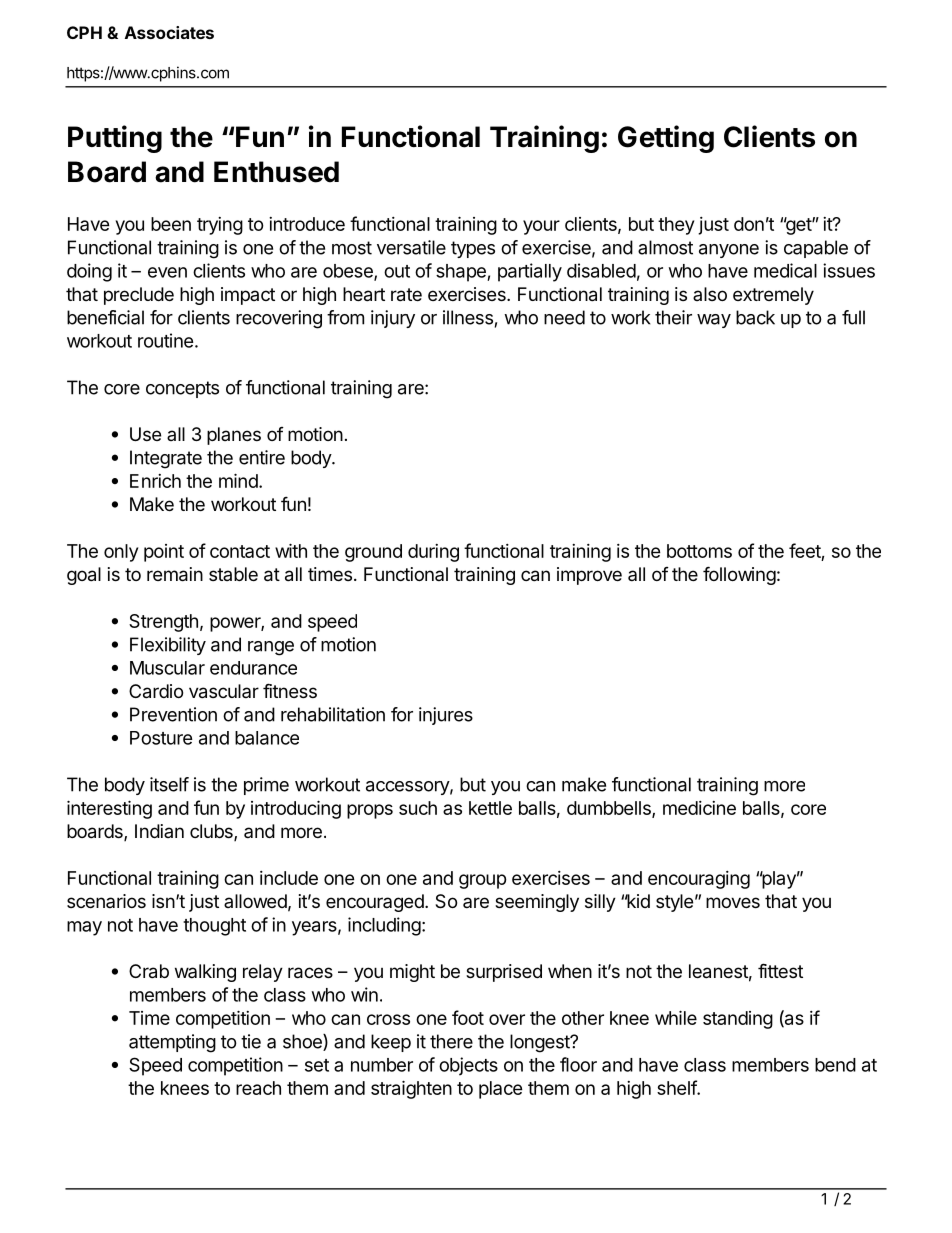 This screenshot has height=1233, width=952. I want to click on Posture, so click(161, 738).
